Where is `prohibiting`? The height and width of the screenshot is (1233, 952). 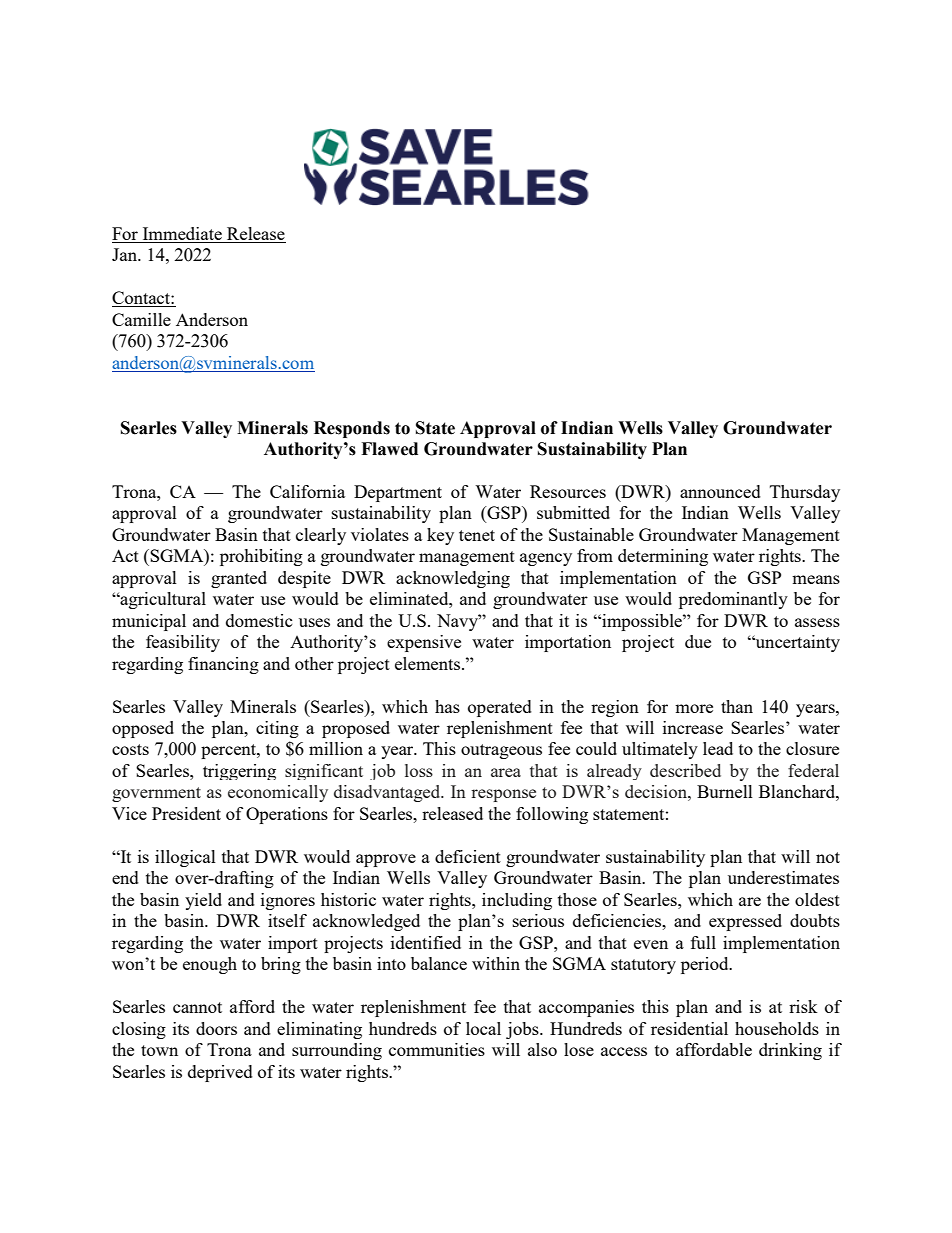 prohibiting is located at coordinates (261, 557).
